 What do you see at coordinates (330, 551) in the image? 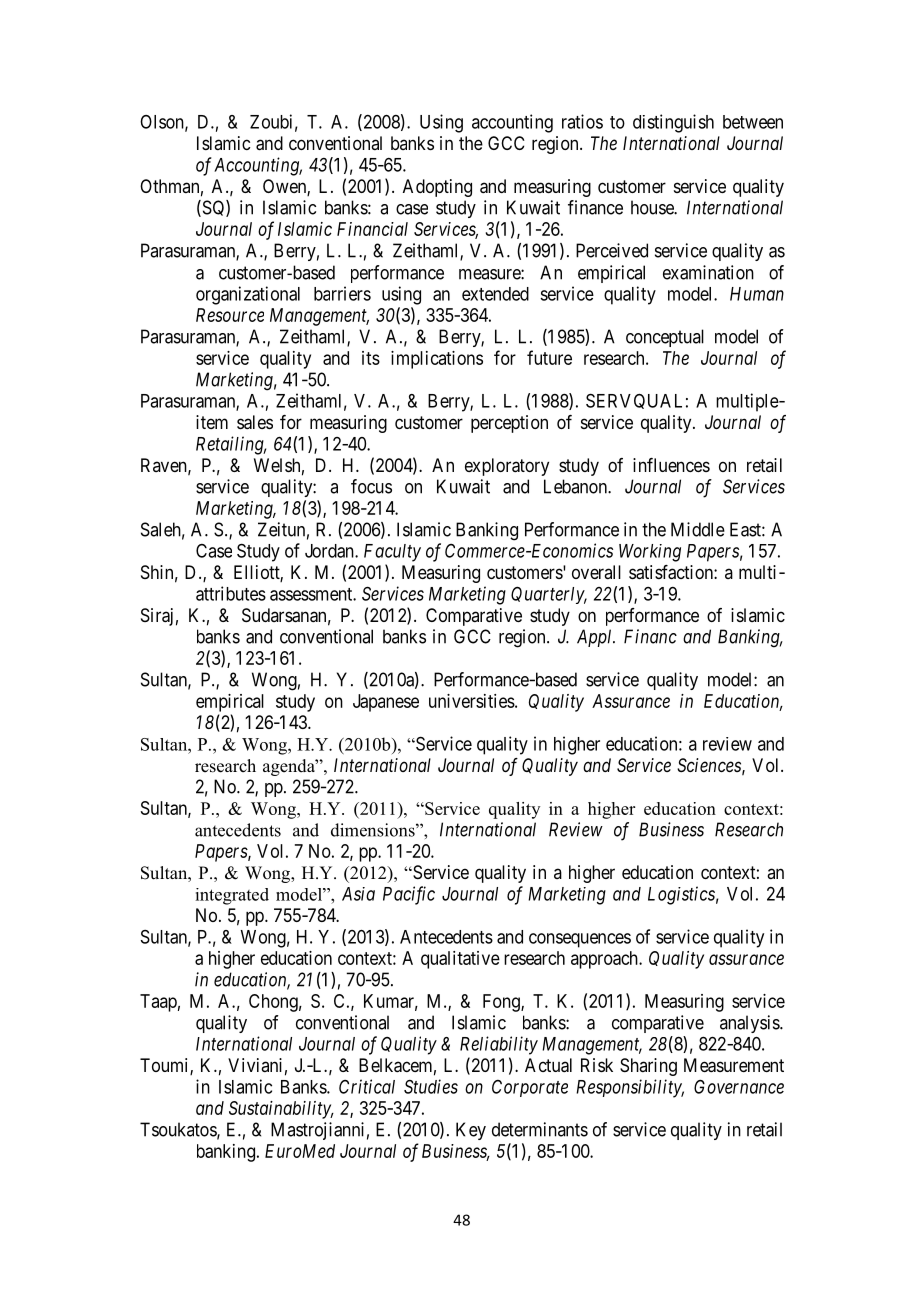
I see `Jordan` at bounding box center [330, 551].
